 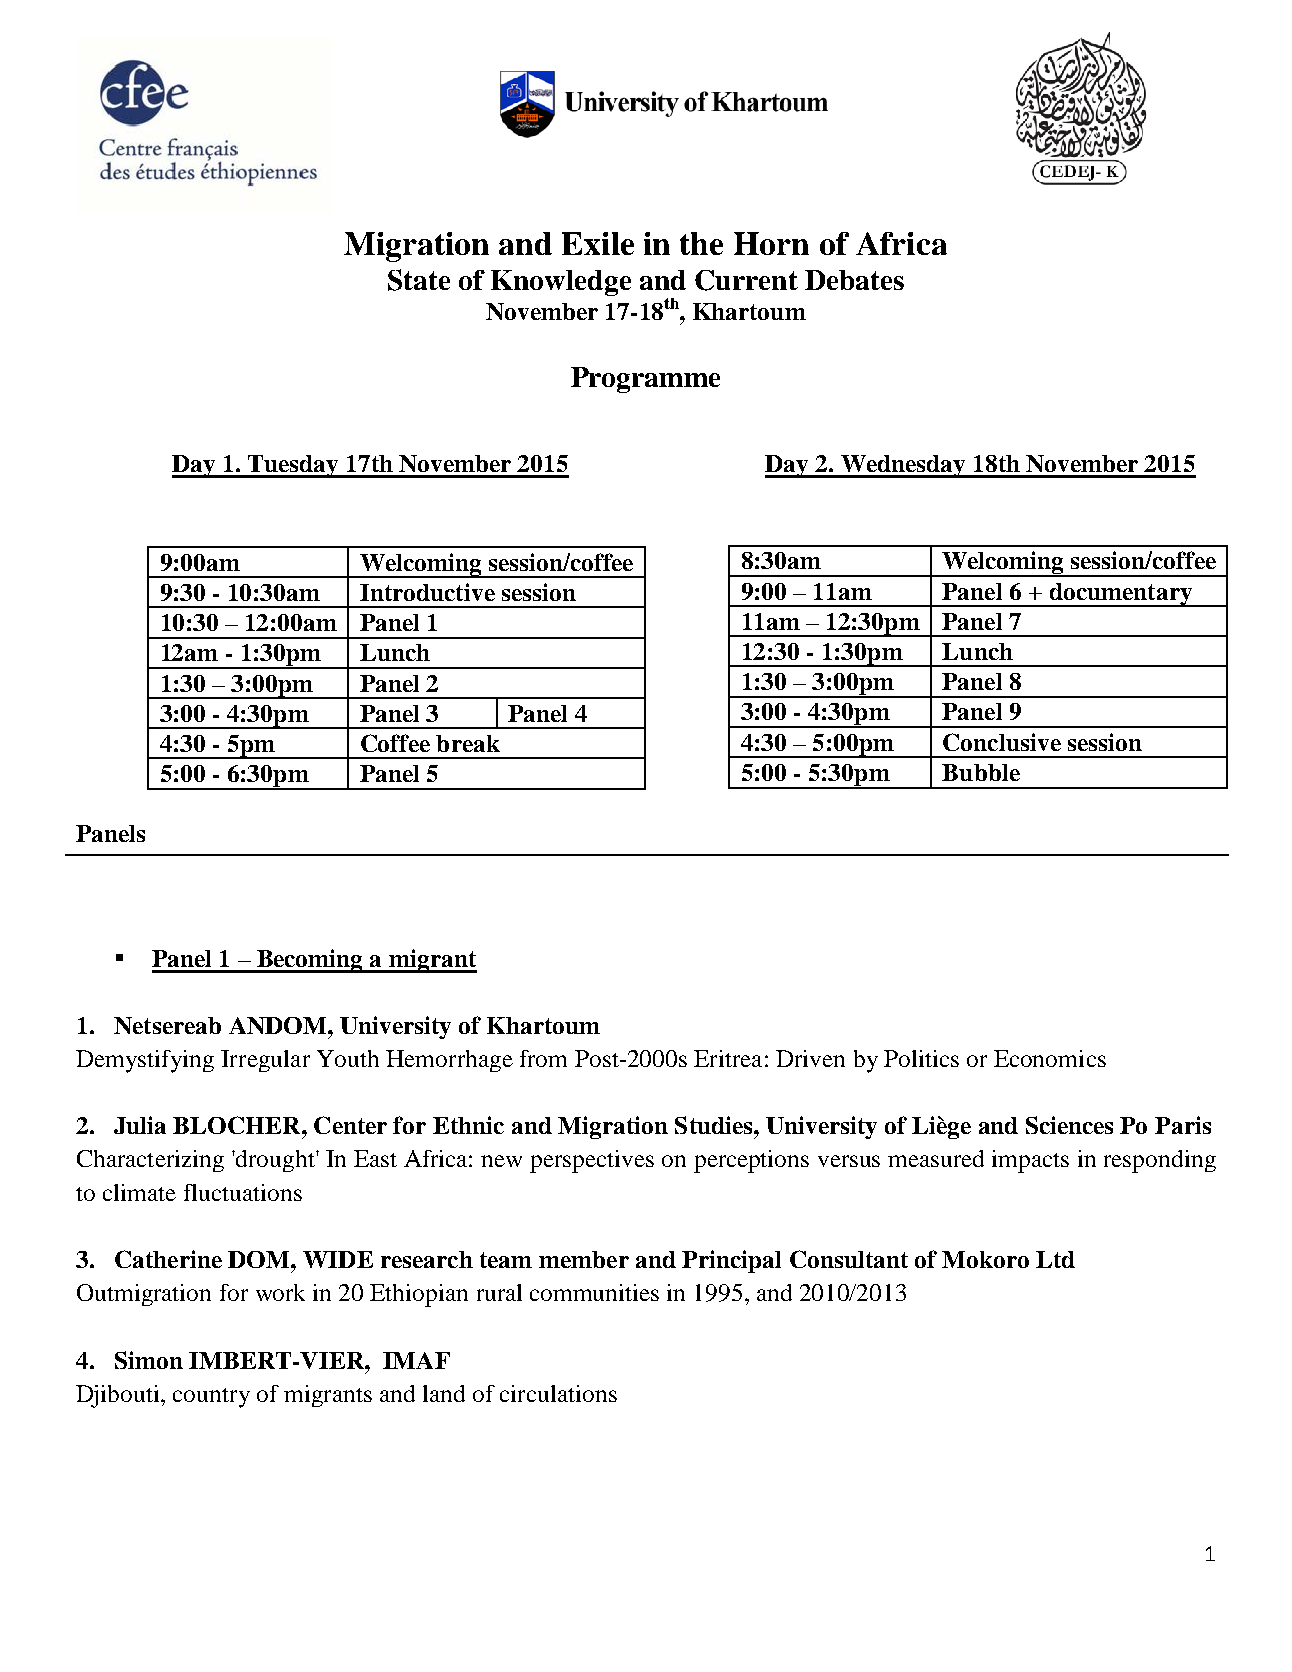 I want to click on Ltd, so click(x=1055, y=1259).
